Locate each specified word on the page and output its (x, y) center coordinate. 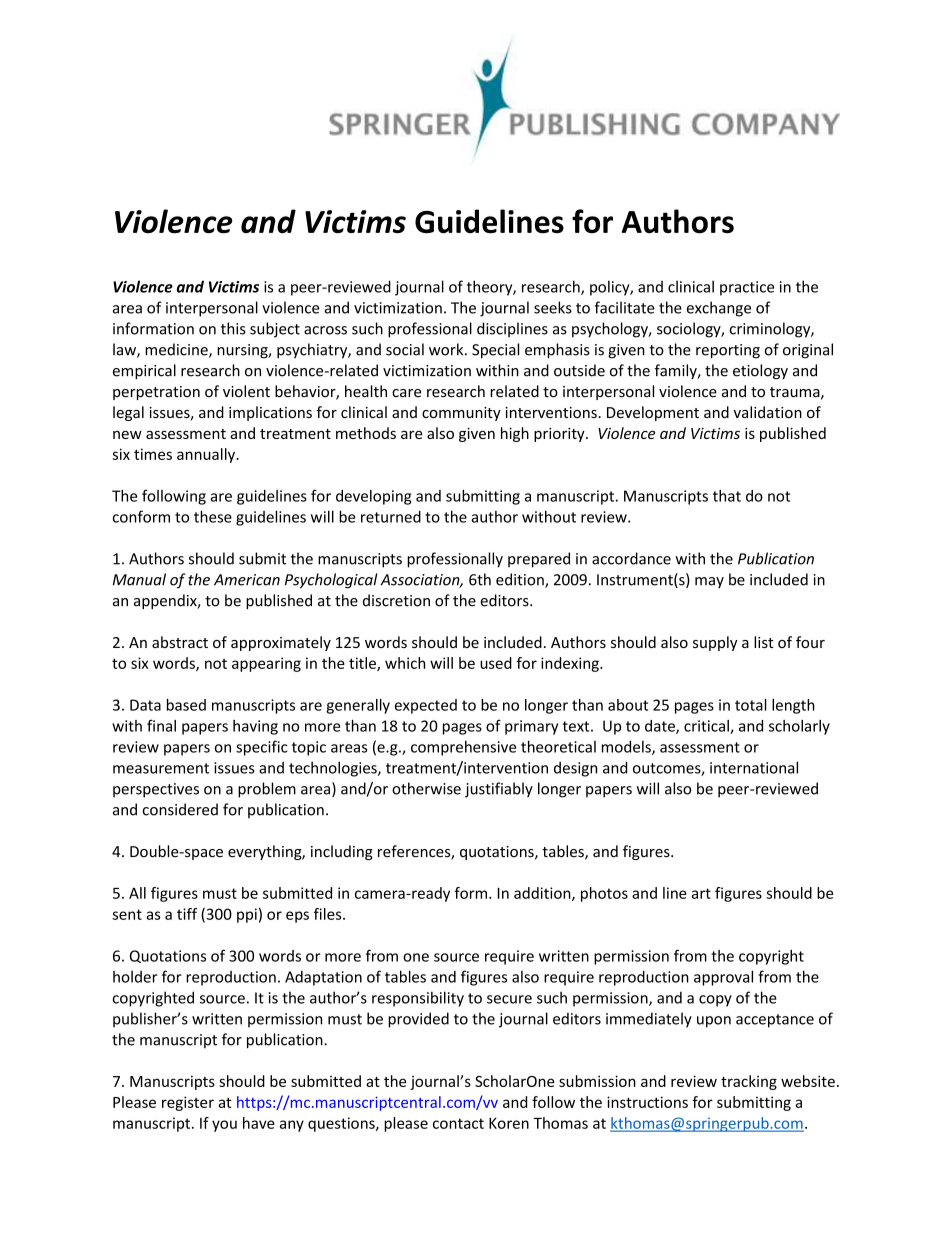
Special (495, 351)
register (188, 1103)
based (186, 705)
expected (426, 706)
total (751, 705)
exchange (719, 309)
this (233, 328)
